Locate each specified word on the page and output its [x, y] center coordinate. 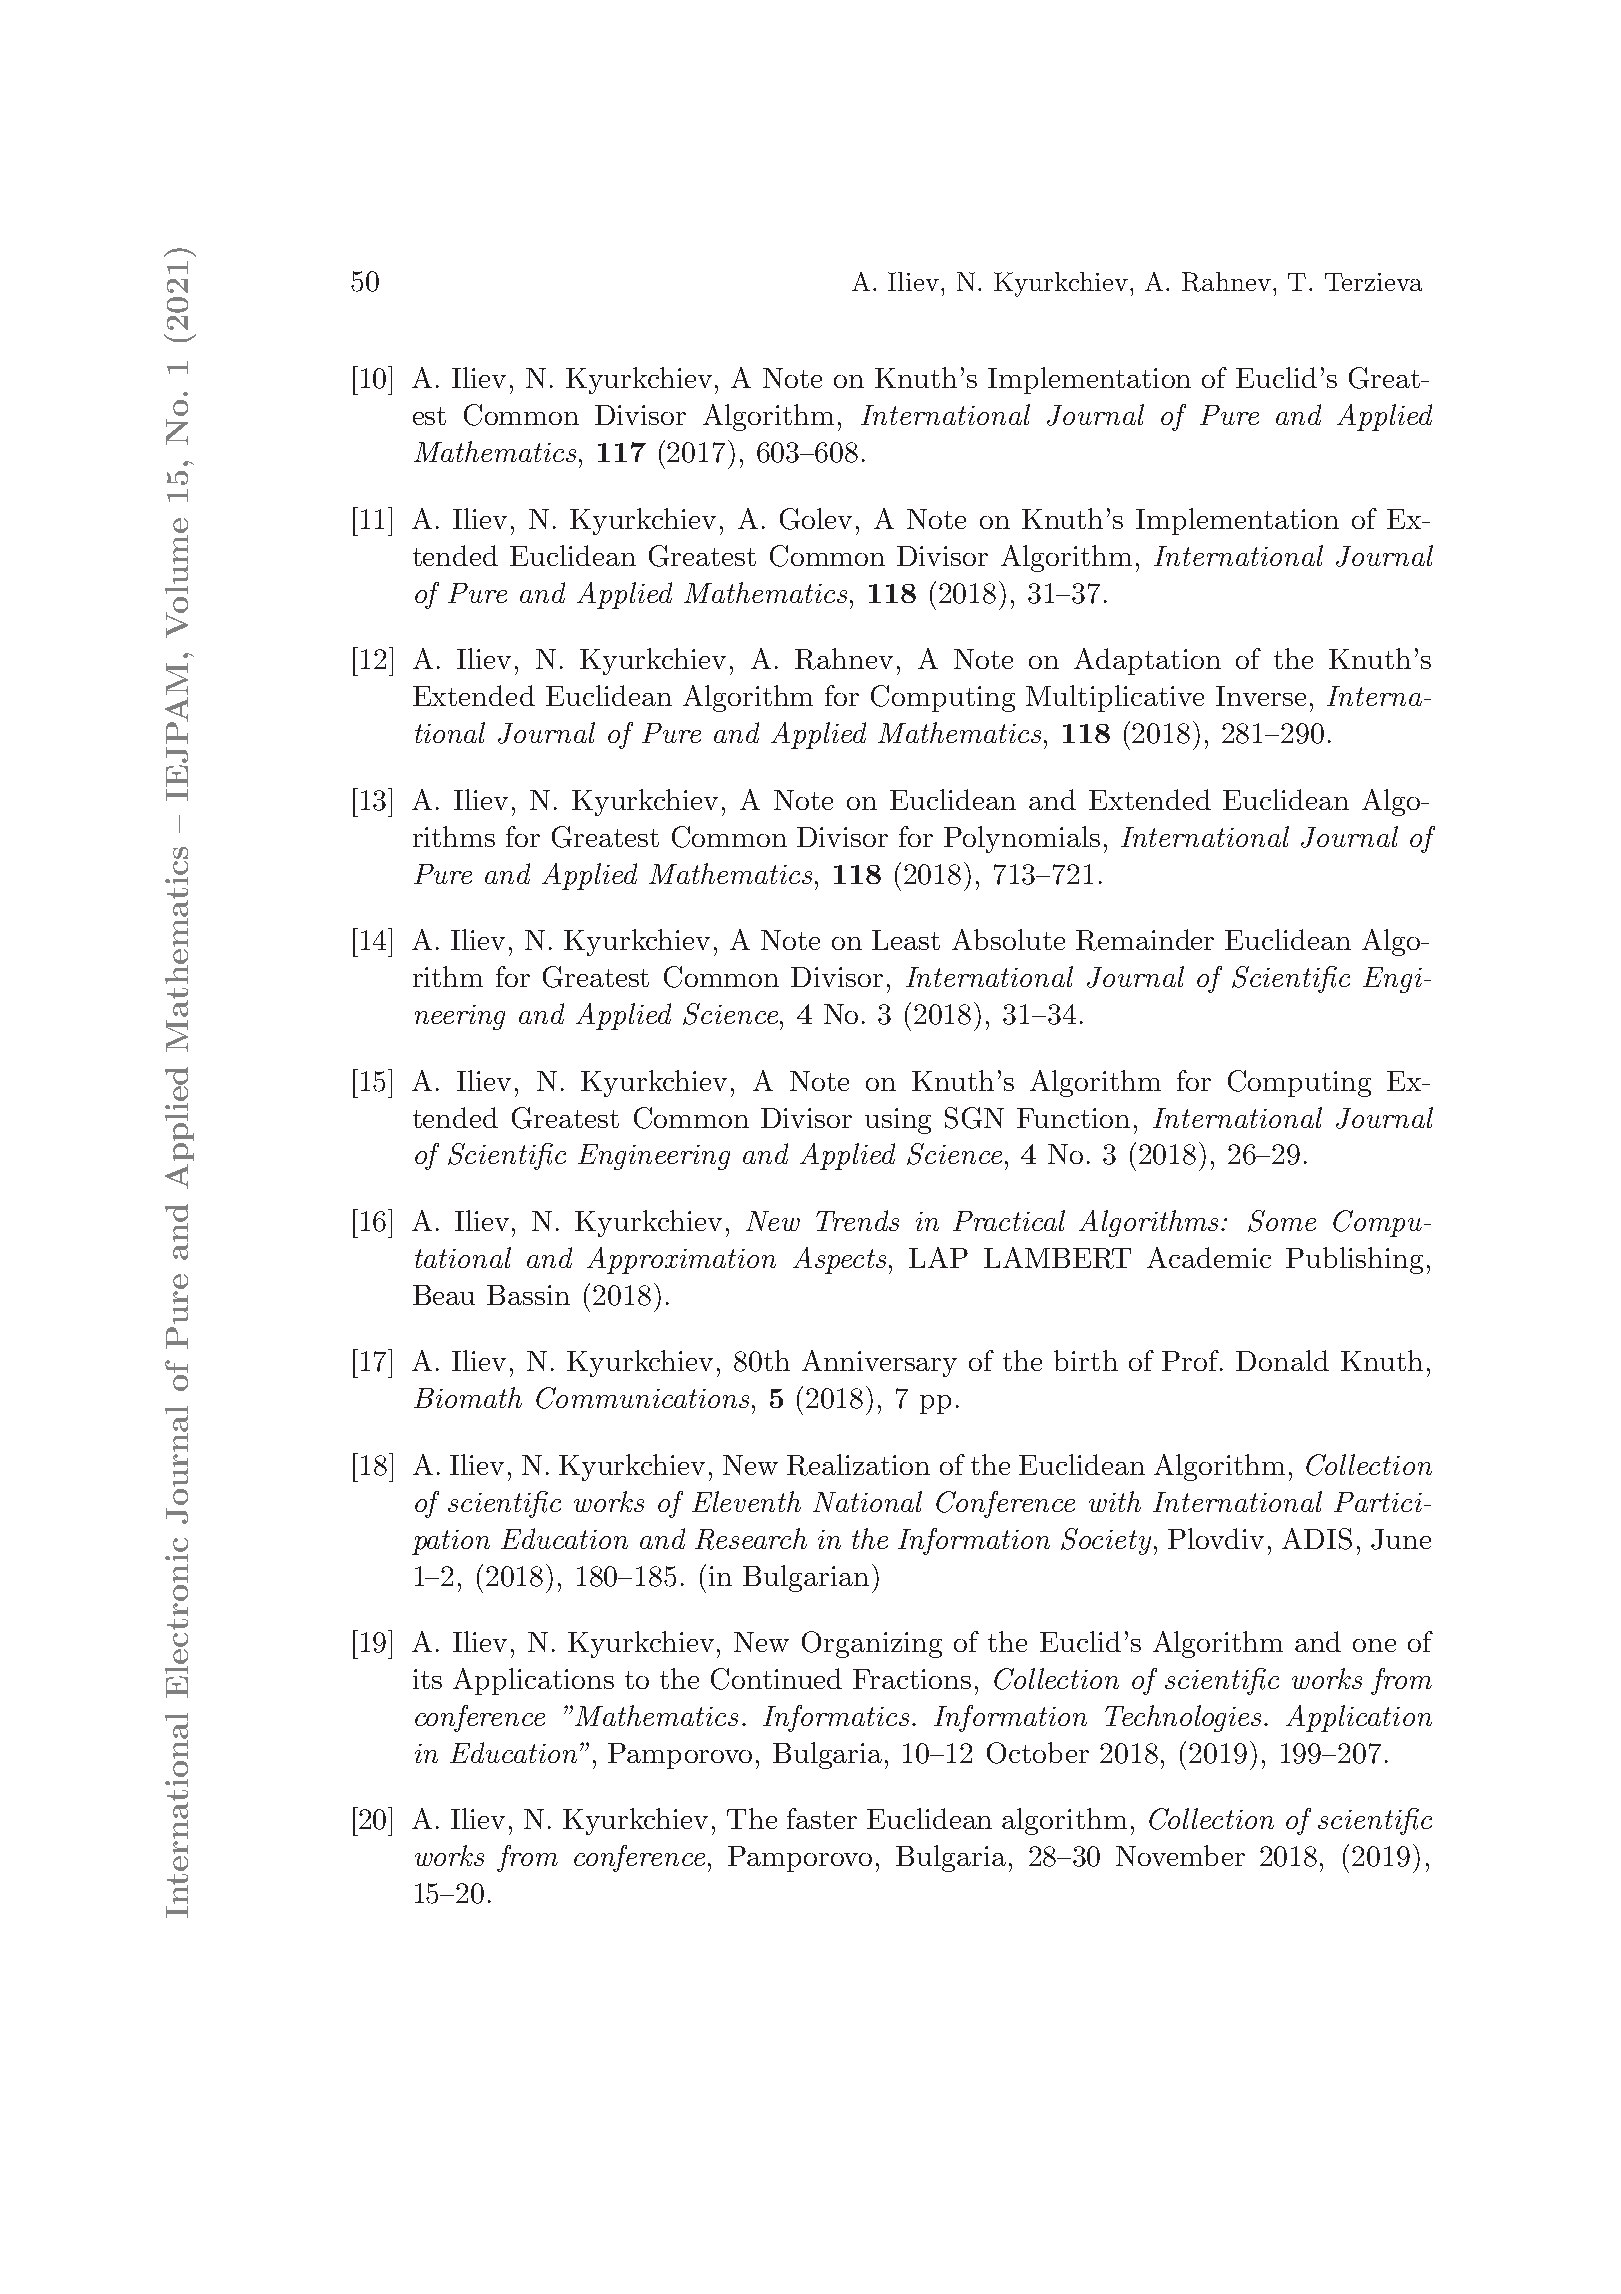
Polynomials [1022, 839]
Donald [1282, 1360]
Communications [642, 1398]
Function [1073, 1118]
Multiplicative [1115, 698]
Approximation [681, 1260]
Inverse [1261, 696]
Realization [858, 1465]
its [427, 1679]
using [898, 1121]
